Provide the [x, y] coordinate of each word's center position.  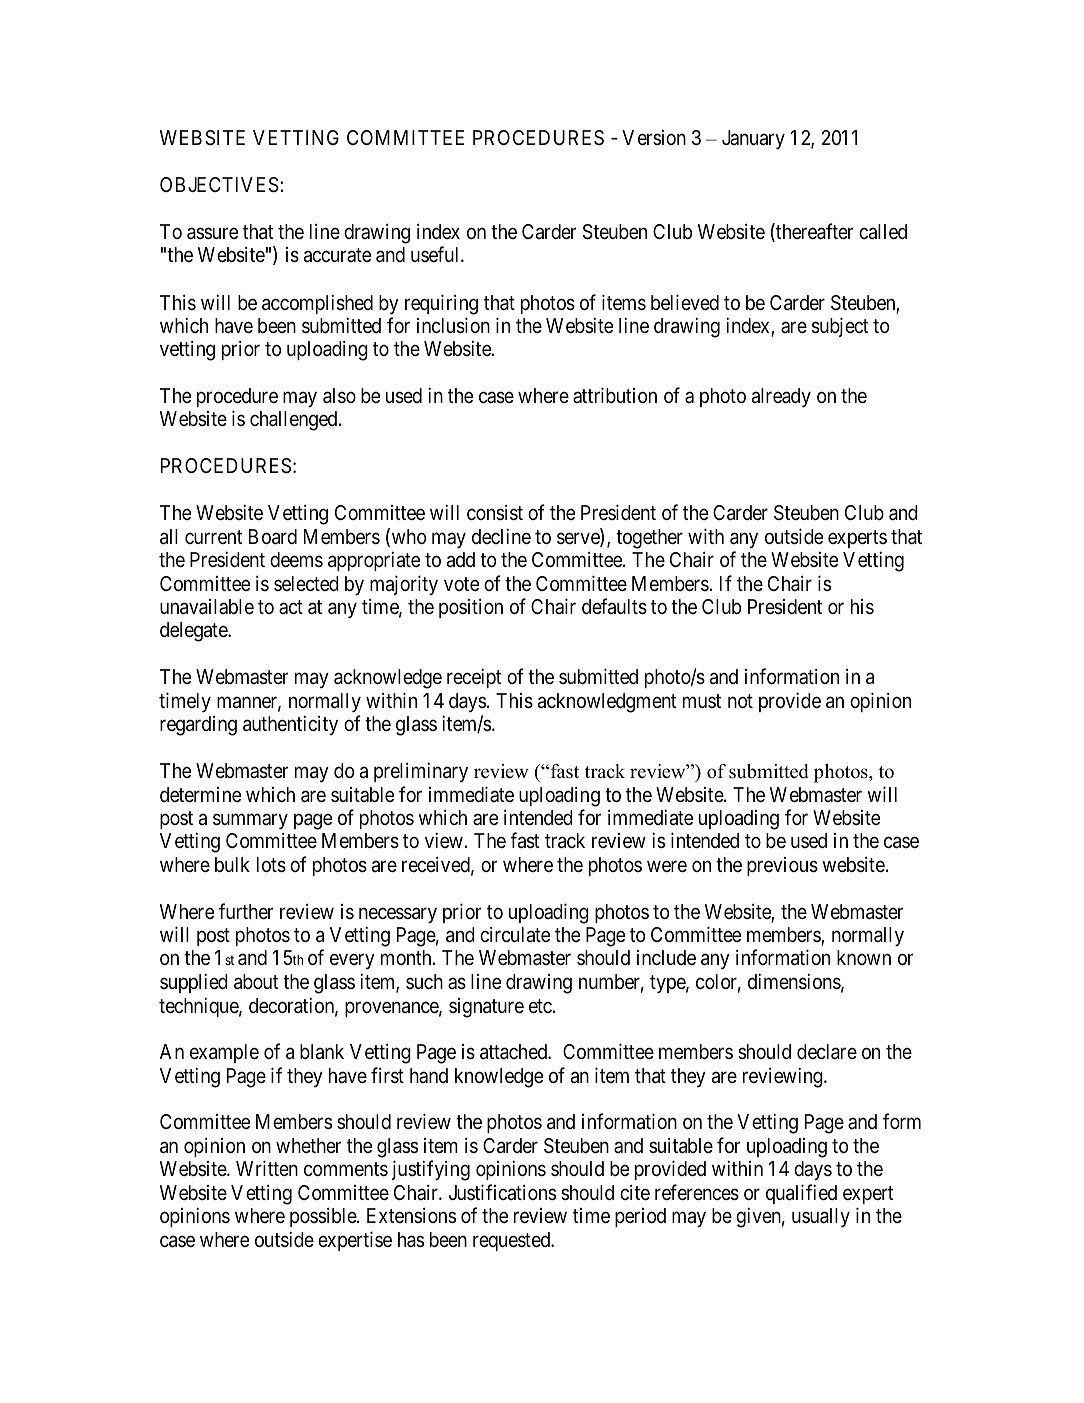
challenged [295, 421]
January [753, 140]
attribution [615, 395]
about [256, 982]
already [781, 398]
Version [654, 137]
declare [827, 1052]
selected [306, 583]
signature [486, 1008]
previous [782, 866]
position [471, 608]
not [740, 701]
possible [324, 1217]
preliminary [421, 772]
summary [250, 822]
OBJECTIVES [219, 185]
